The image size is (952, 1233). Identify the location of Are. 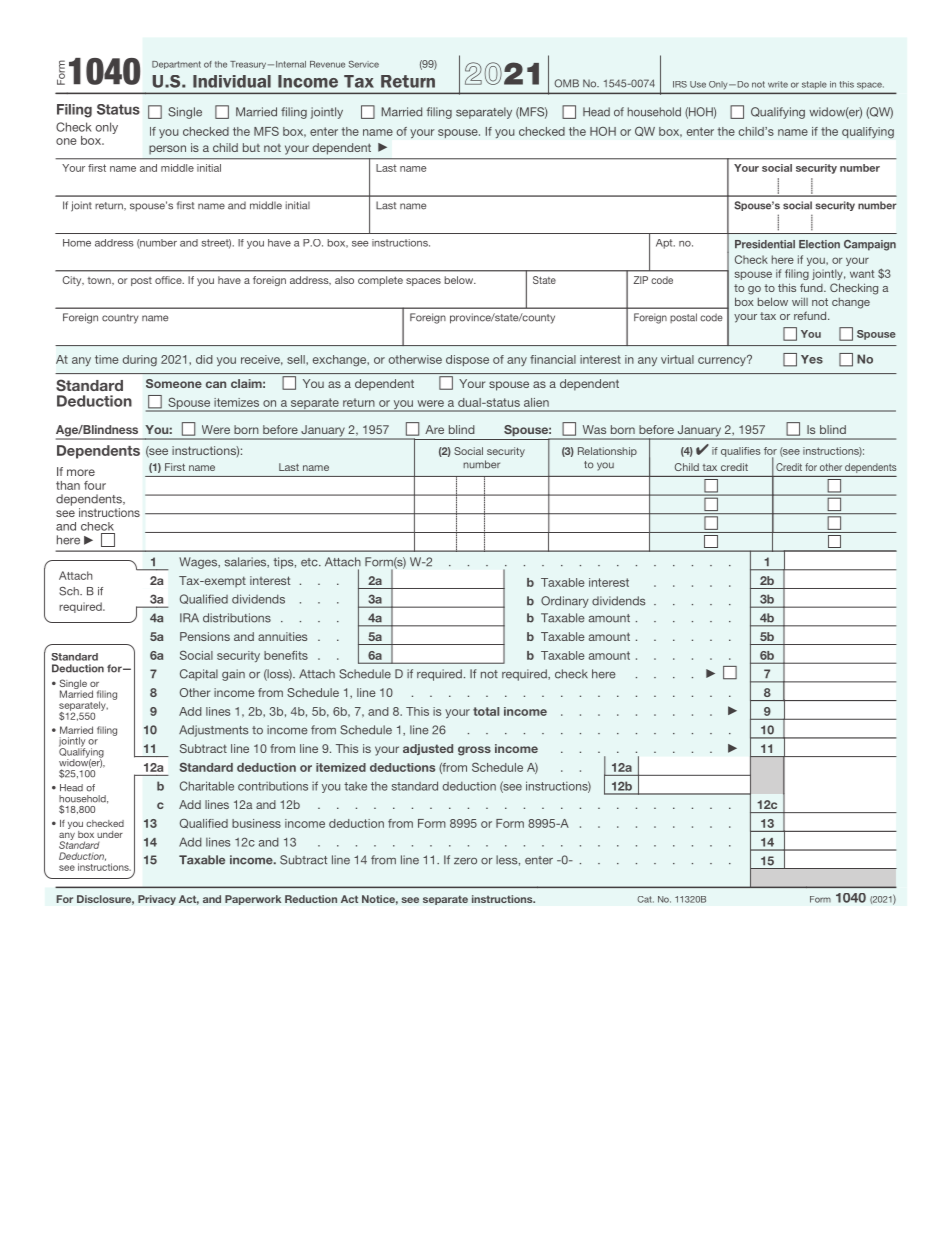
(434, 429).
